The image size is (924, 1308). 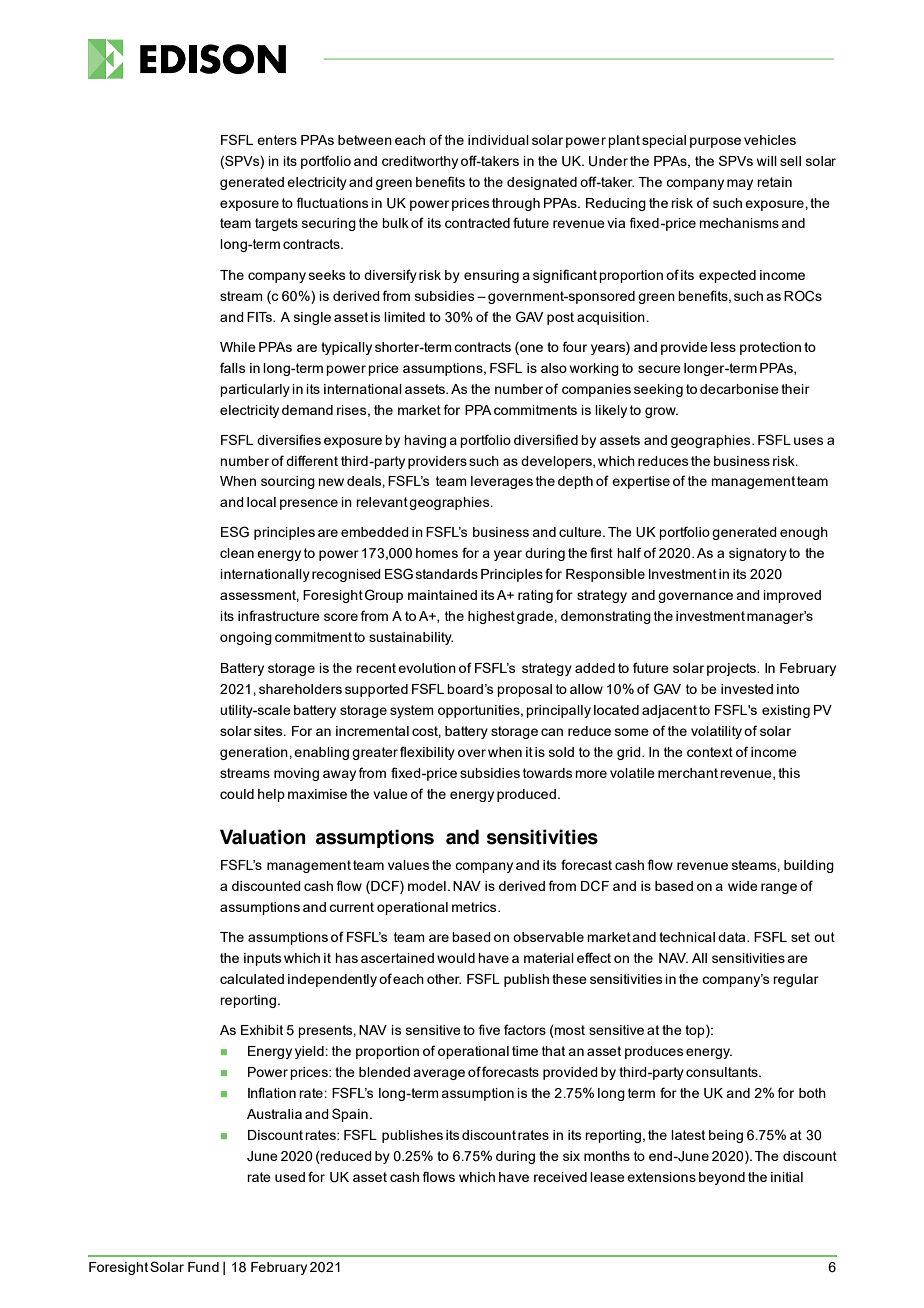 I want to click on enters, so click(x=277, y=140).
